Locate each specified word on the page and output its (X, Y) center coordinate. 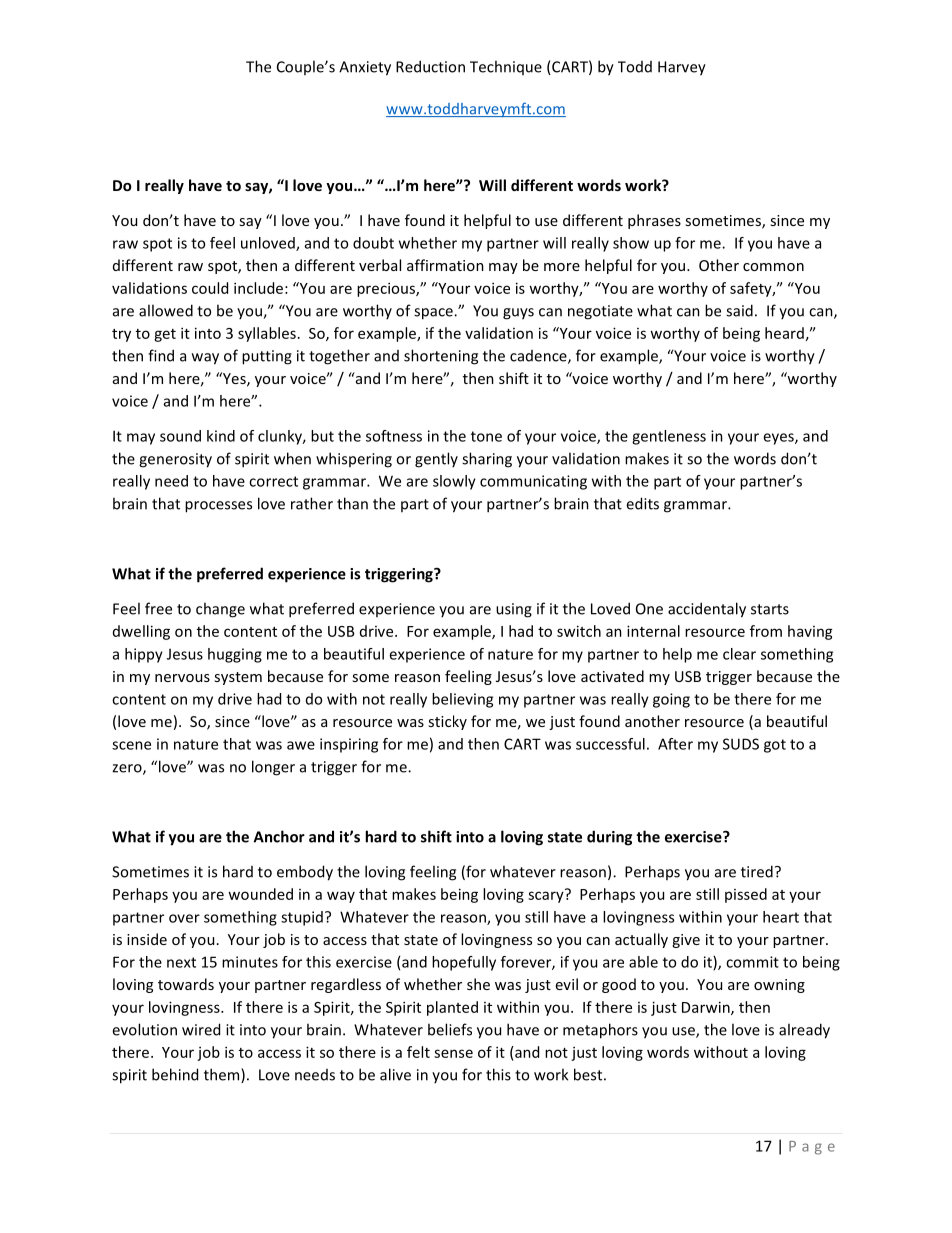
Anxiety (365, 68)
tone (486, 436)
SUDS (741, 744)
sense (453, 1053)
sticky (447, 722)
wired (201, 1029)
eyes (779, 439)
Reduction (430, 66)
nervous (182, 678)
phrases (654, 221)
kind (221, 436)
